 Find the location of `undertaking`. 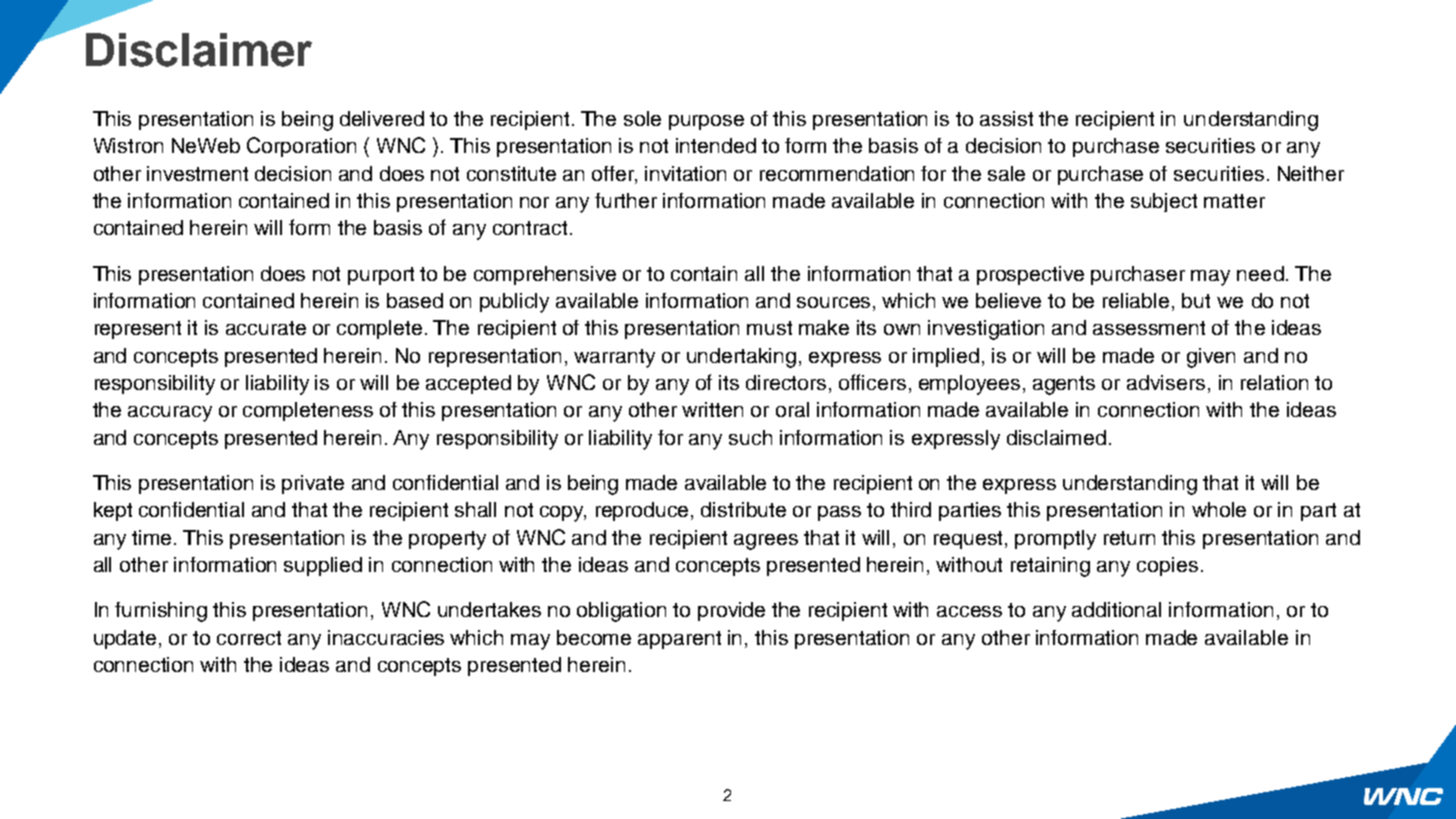

undertaking is located at coordinates (741, 358).
